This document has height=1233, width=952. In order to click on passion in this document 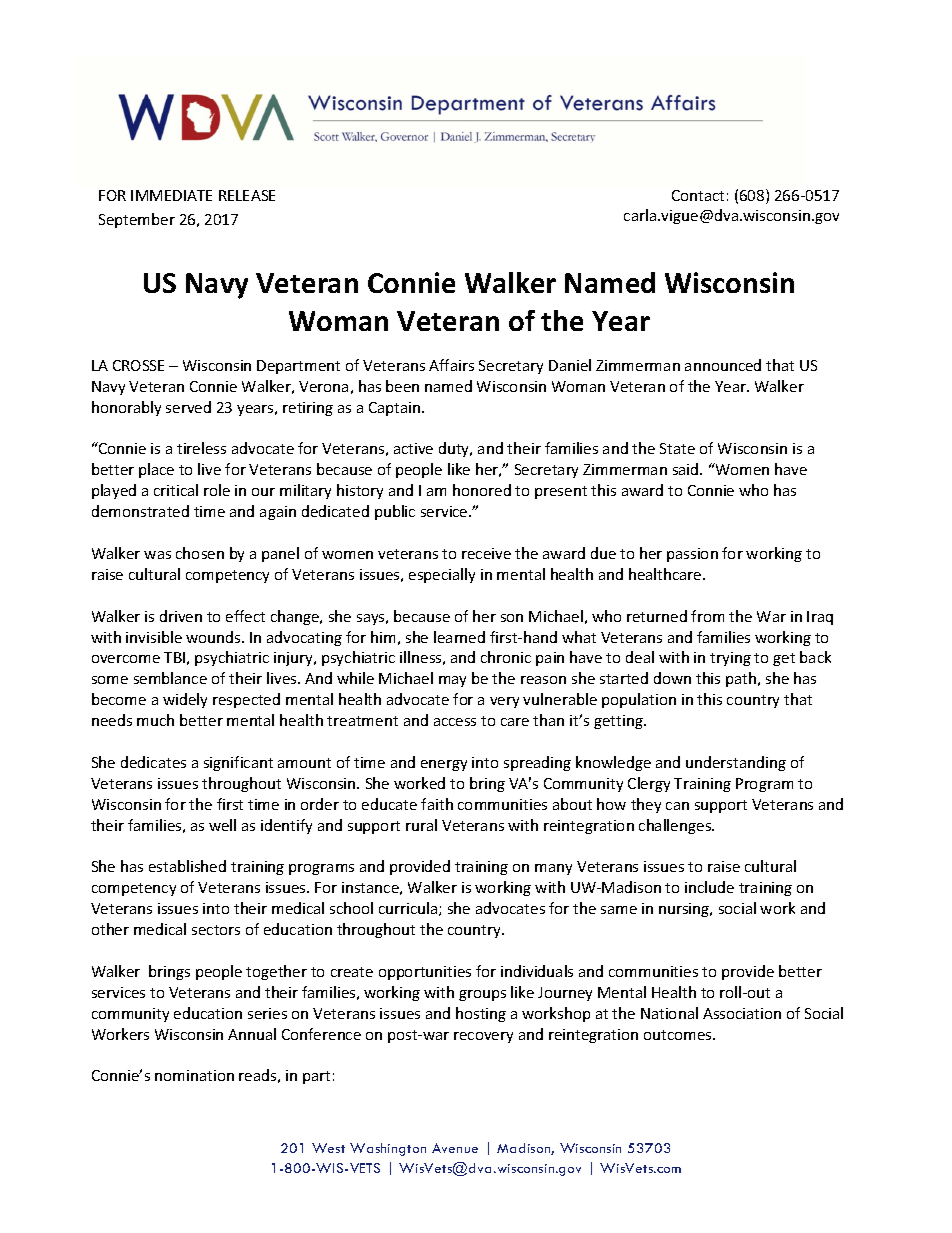, I will do `click(692, 555)`.
